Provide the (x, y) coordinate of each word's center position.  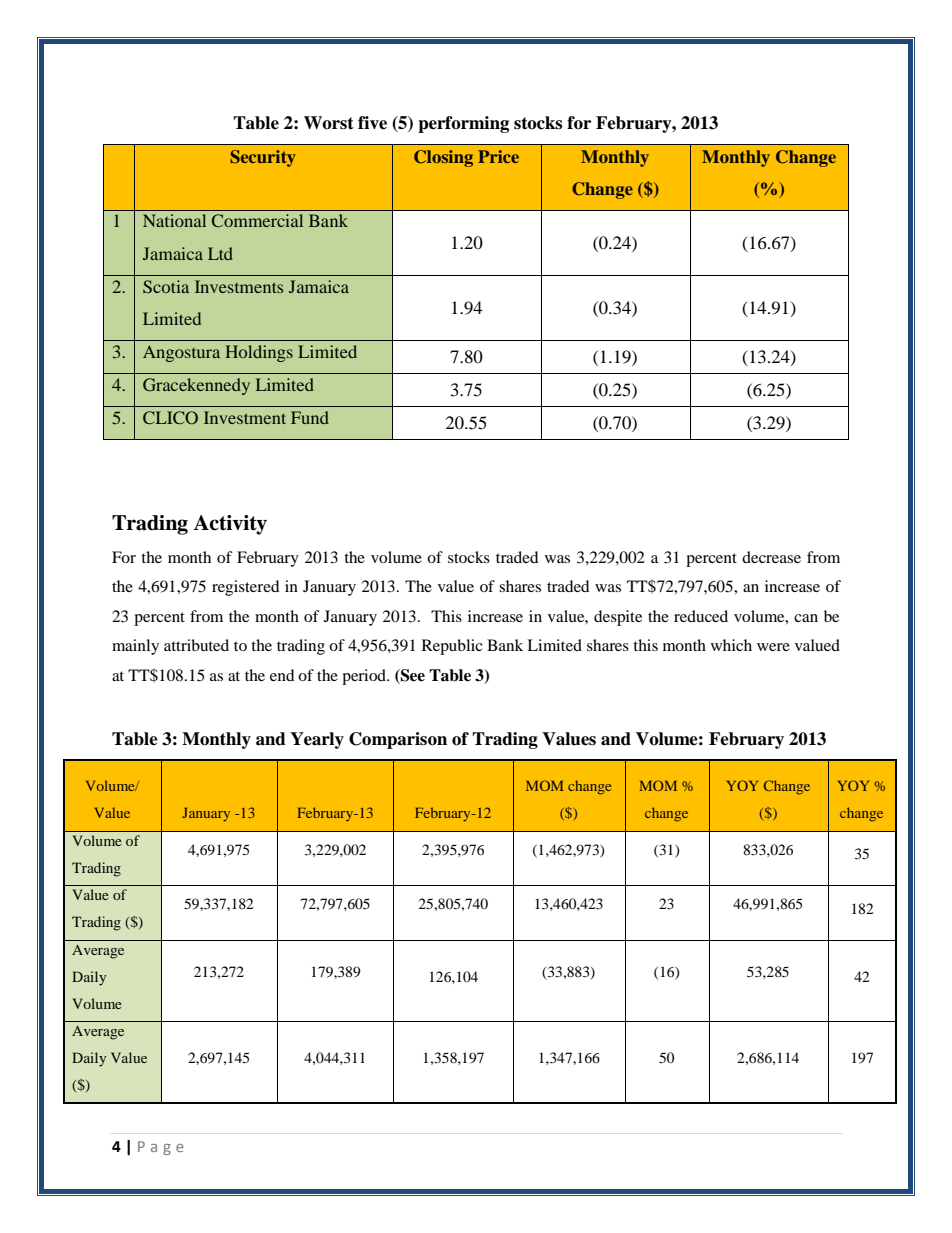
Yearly (317, 740)
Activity (230, 525)
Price (498, 156)
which (731, 645)
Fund (310, 417)
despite (618, 618)
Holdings (259, 353)
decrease (771, 557)
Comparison (398, 740)
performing (463, 124)
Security (263, 158)
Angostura (181, 353)
